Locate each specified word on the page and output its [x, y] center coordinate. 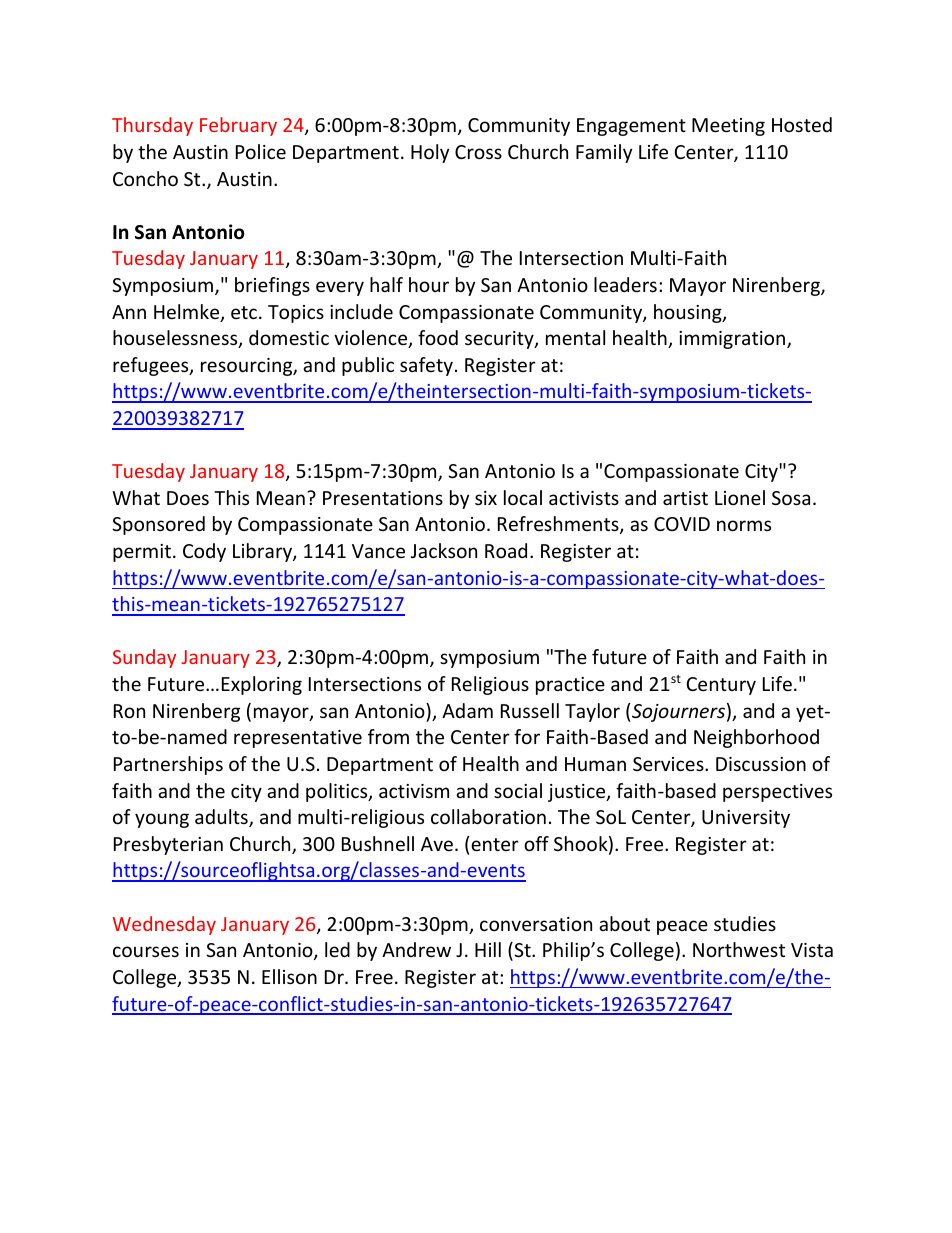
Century [721, 686]
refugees [152, 366]
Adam [467, 710]
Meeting [728, 127]
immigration [733, 340]
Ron [129, 711]
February [238, 126]
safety [426, 366]
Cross [478, 152]
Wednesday [164, 925]
